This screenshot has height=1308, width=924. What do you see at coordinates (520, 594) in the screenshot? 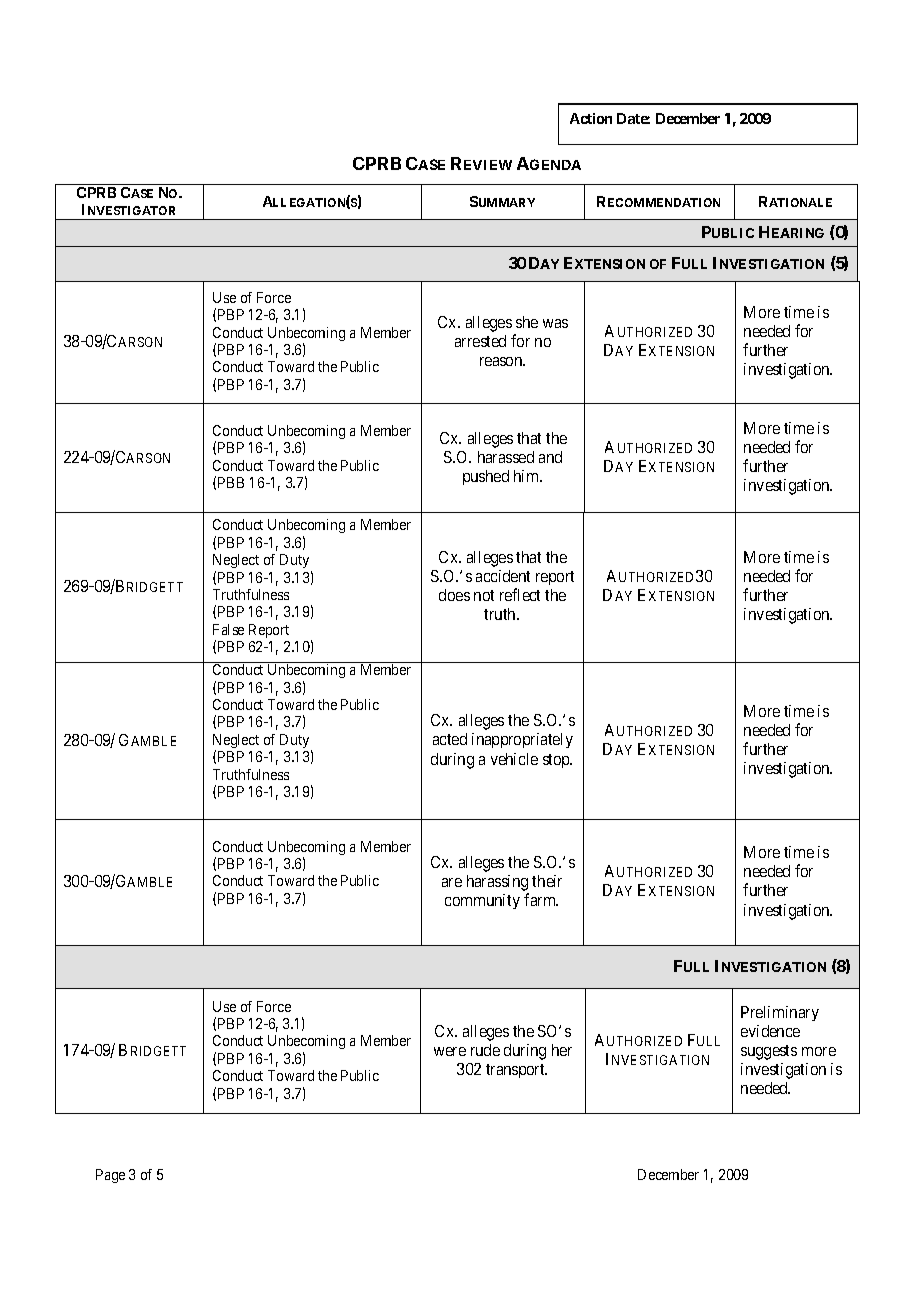
I see `reflect` at bounding box center [520, 594].
